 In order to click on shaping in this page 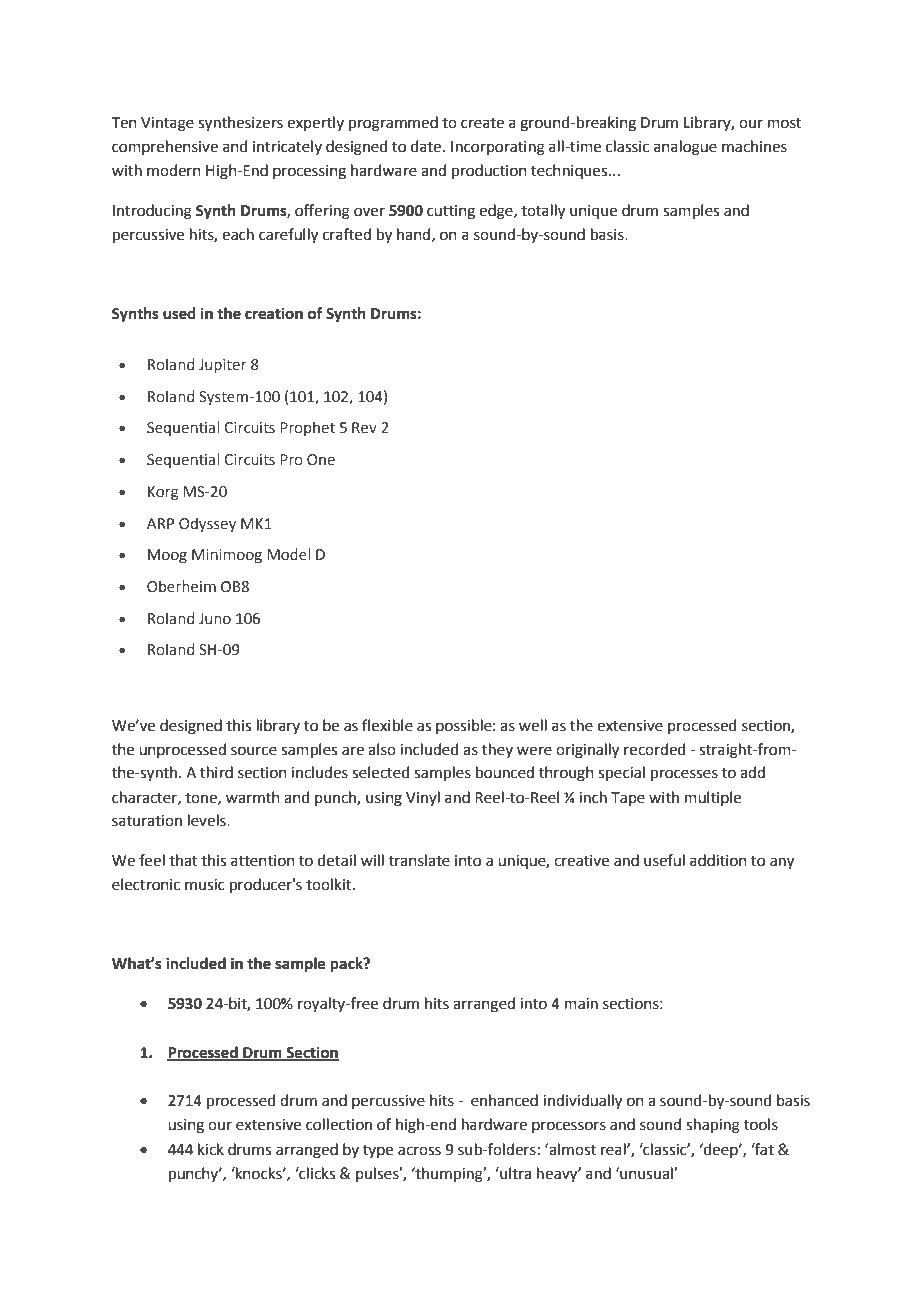, I will do `click(713, 1126)`.
